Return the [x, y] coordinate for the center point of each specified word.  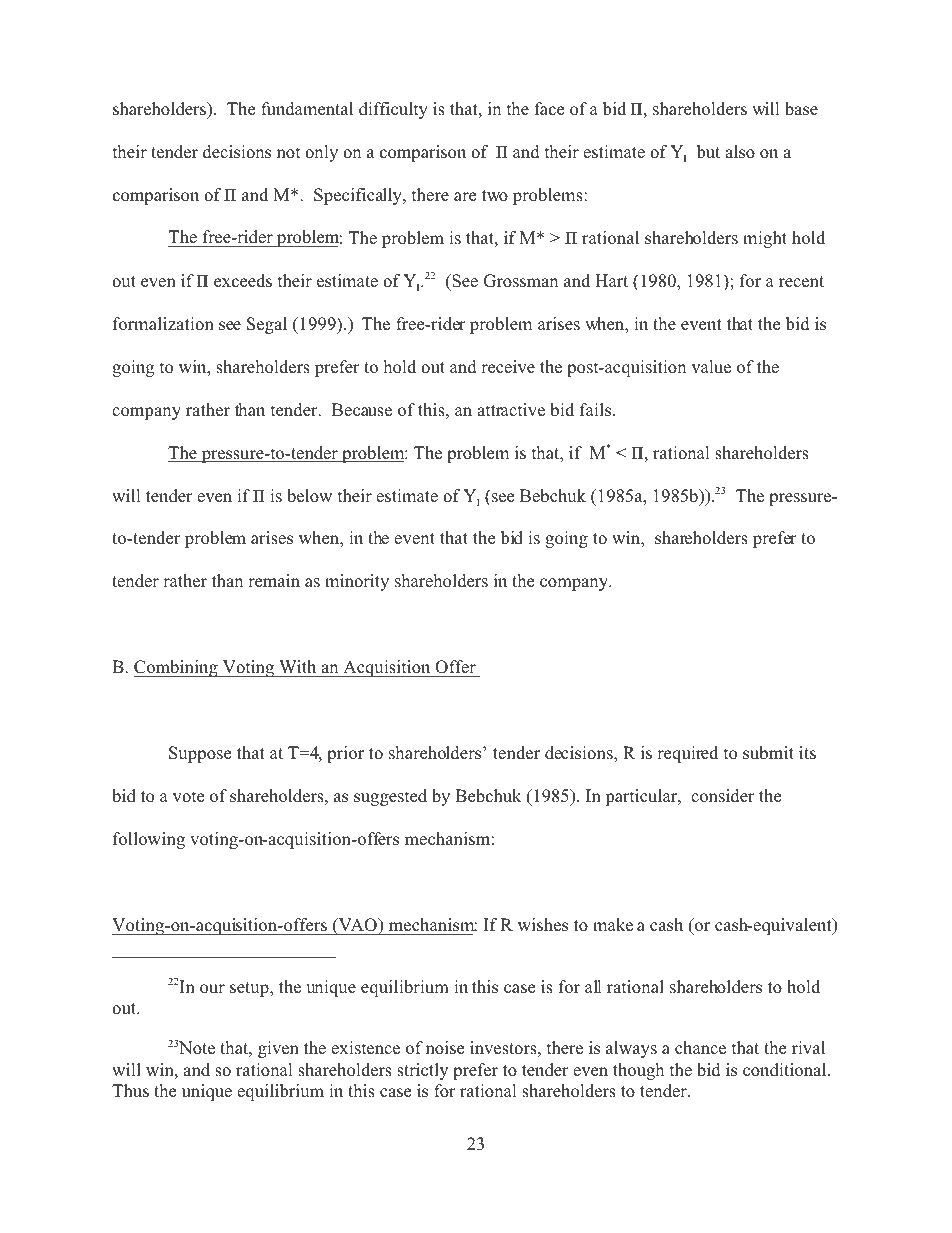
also [740, 152]
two [495, 196]
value [711, 367]
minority [357, 582]
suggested [390, 797]
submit [768, 753]
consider [723, 796]
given [278, 1049]
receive [508, 367]
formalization [163, 324]
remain [274, 580]
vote [188, 797]
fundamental [307, 109]
